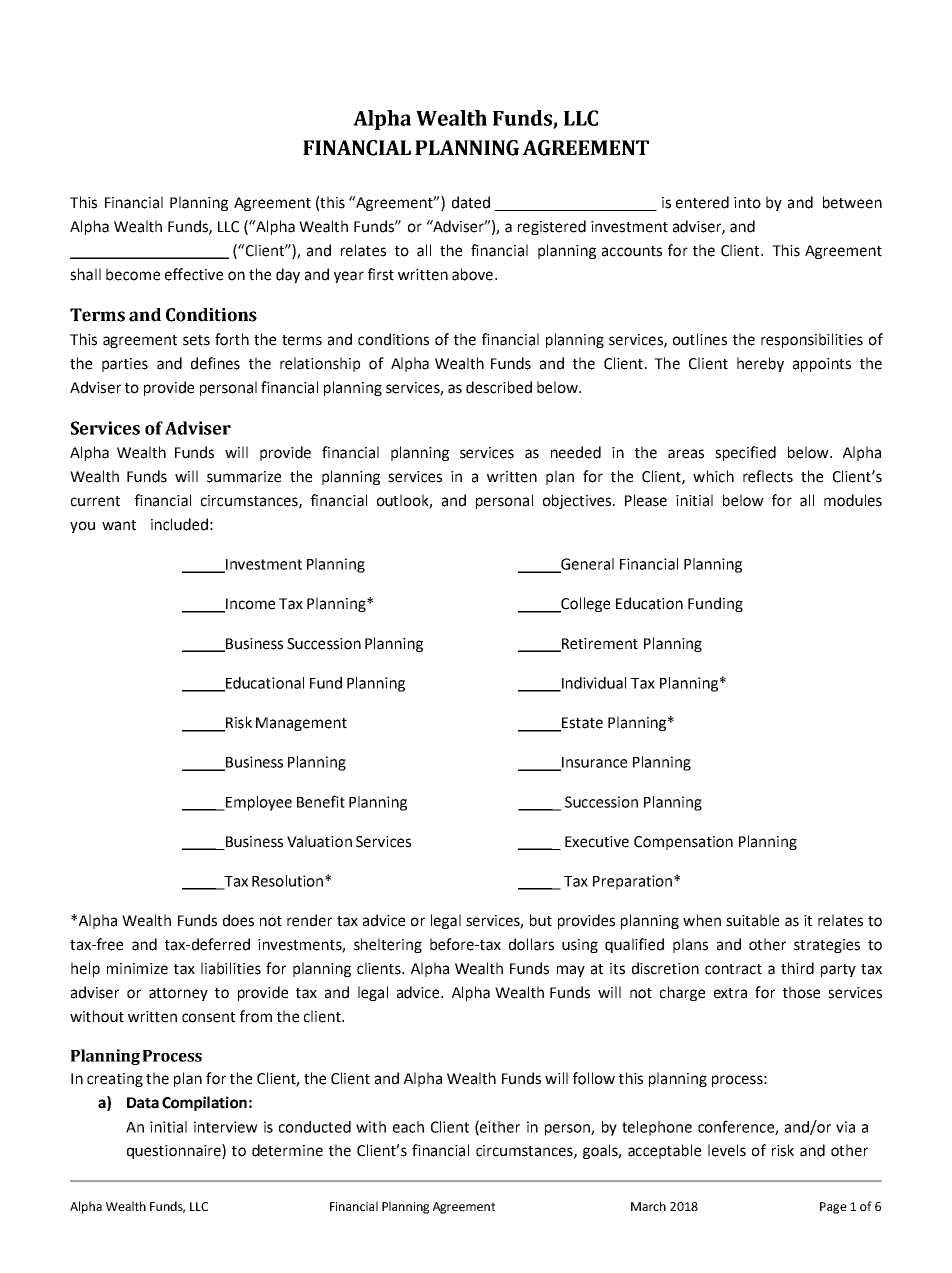 This document has height=1273, width=952. Describe the element at coordinates (747, 203) in the document. I see `into` at that location.
